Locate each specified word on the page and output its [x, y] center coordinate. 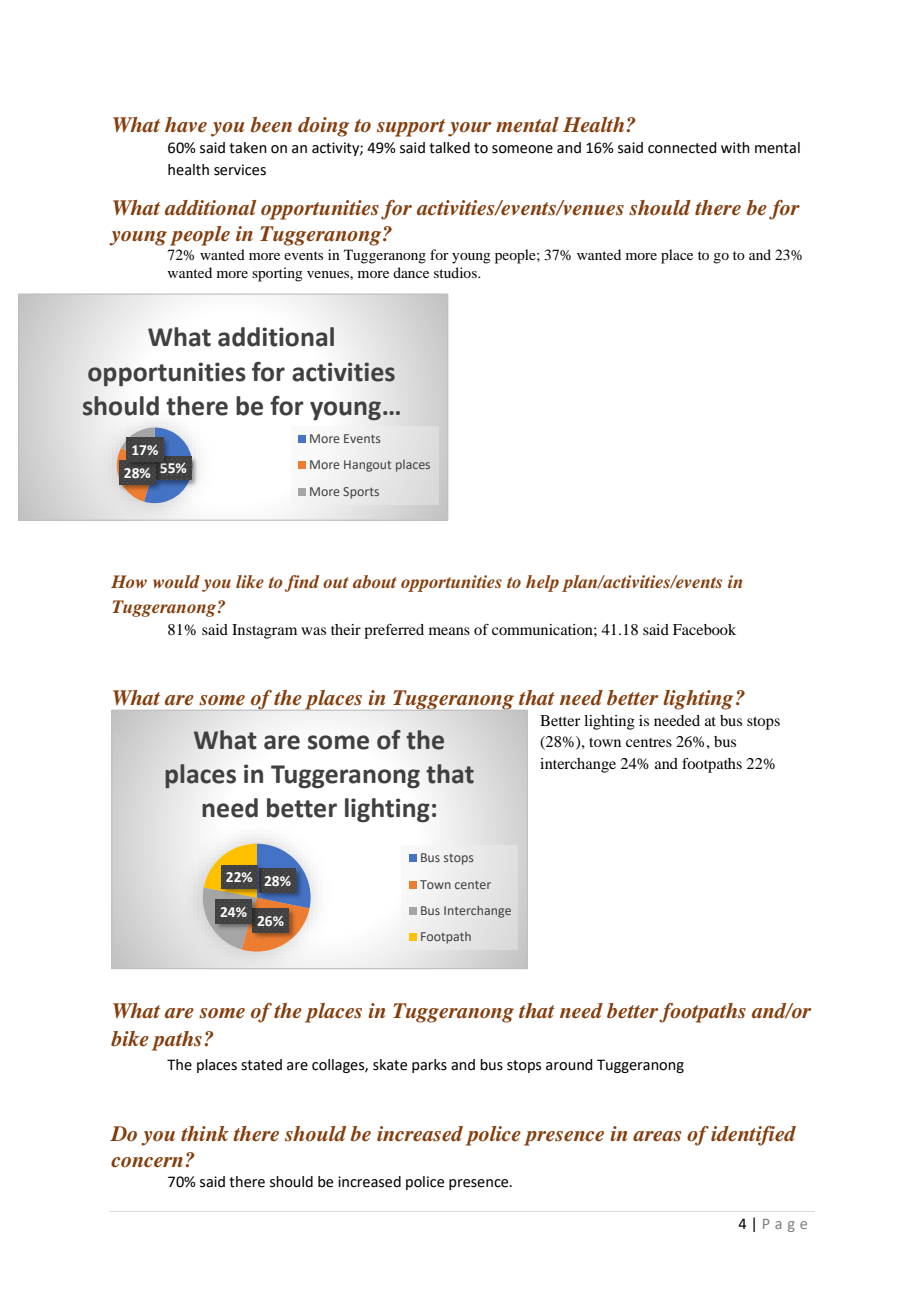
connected [682, 148]
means [449, 631]
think [205, 1133]
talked [449, 148]
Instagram [264, 631]
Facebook [704, 629]
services [240, 170]
